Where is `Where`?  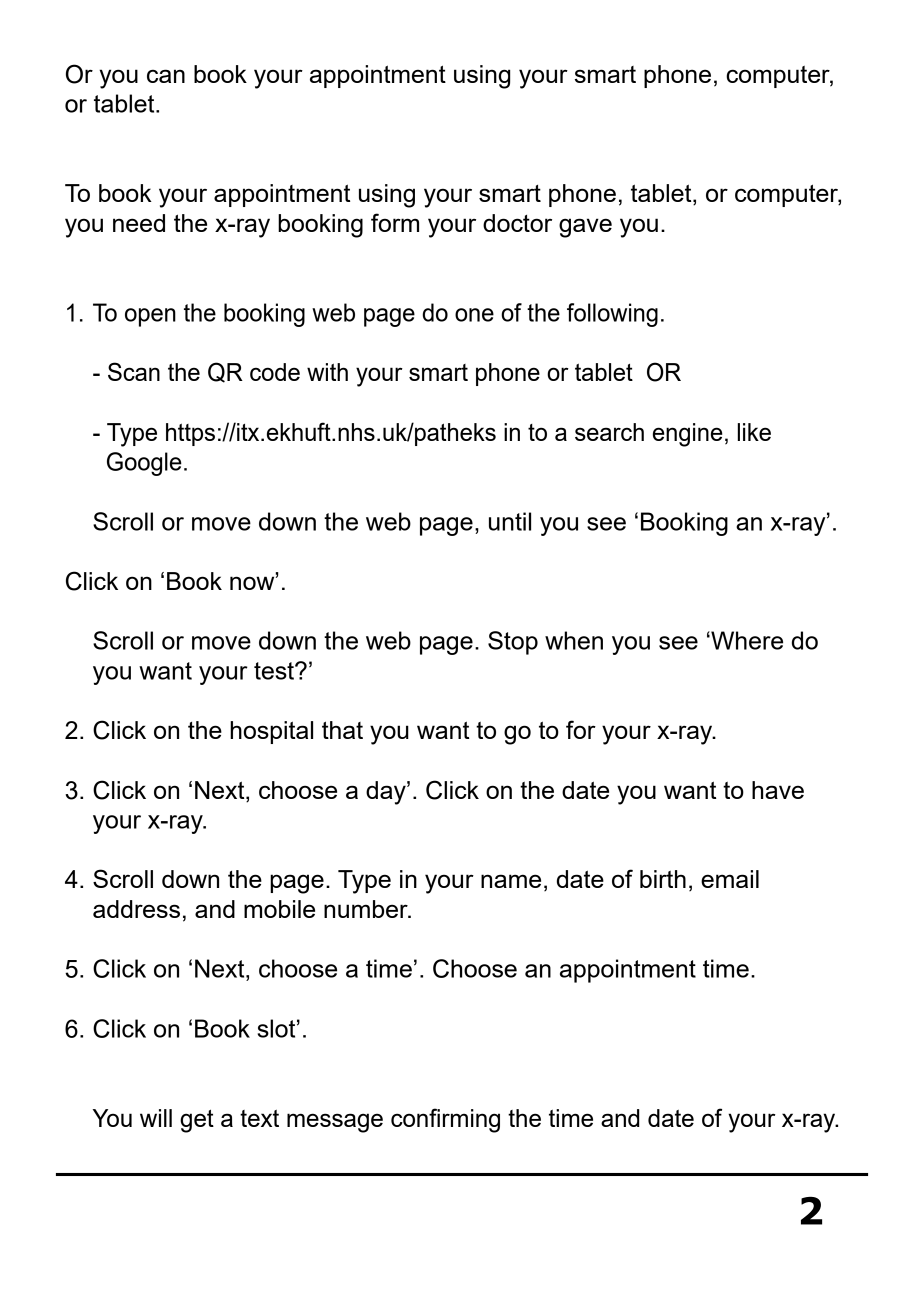 Where is located at coordinates (746, 640).
